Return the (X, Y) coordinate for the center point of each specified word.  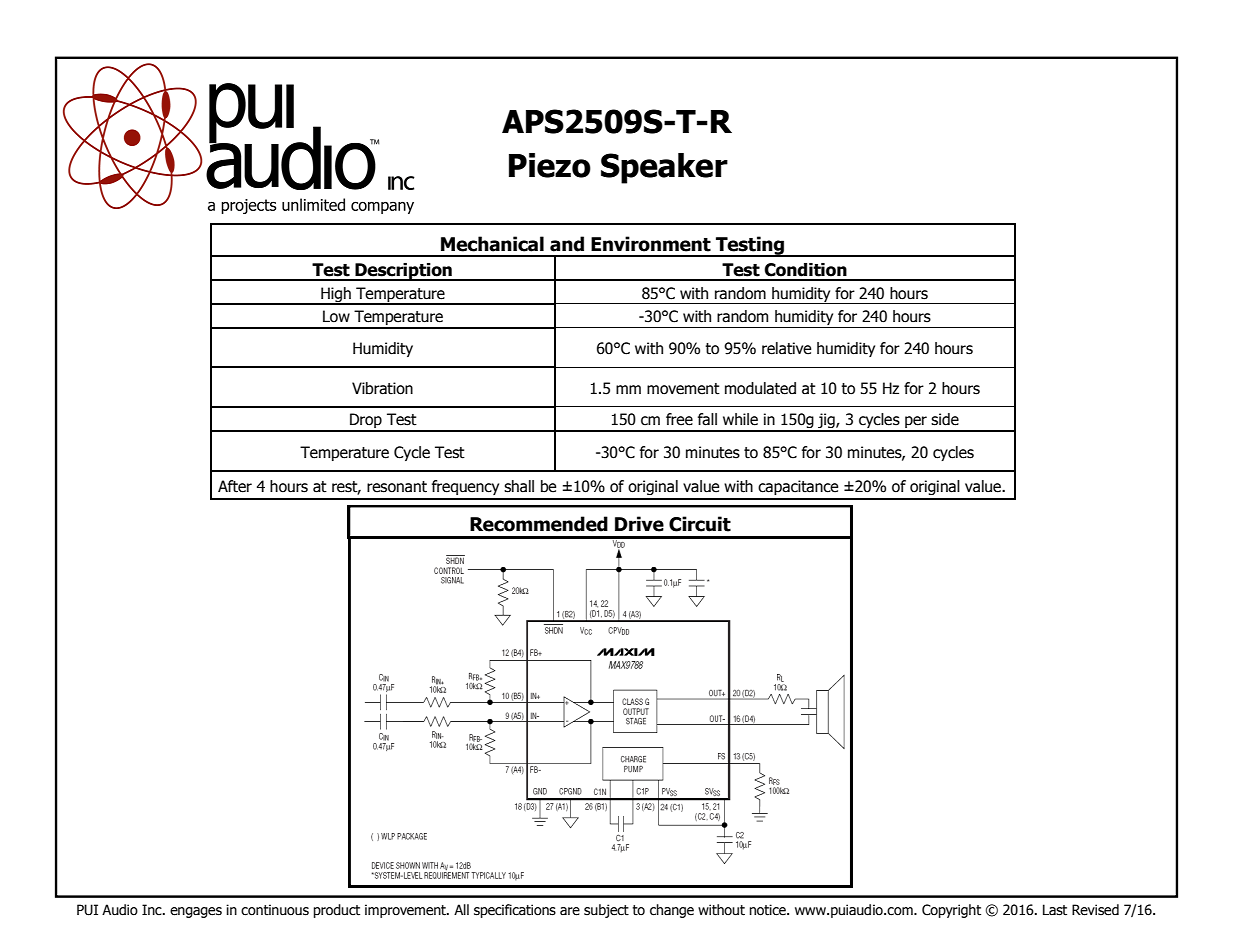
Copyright (951, 911)
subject (606, 911)
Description (403, 272)
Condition (805, 270)
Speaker (664, 168)
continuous (275, 910)
